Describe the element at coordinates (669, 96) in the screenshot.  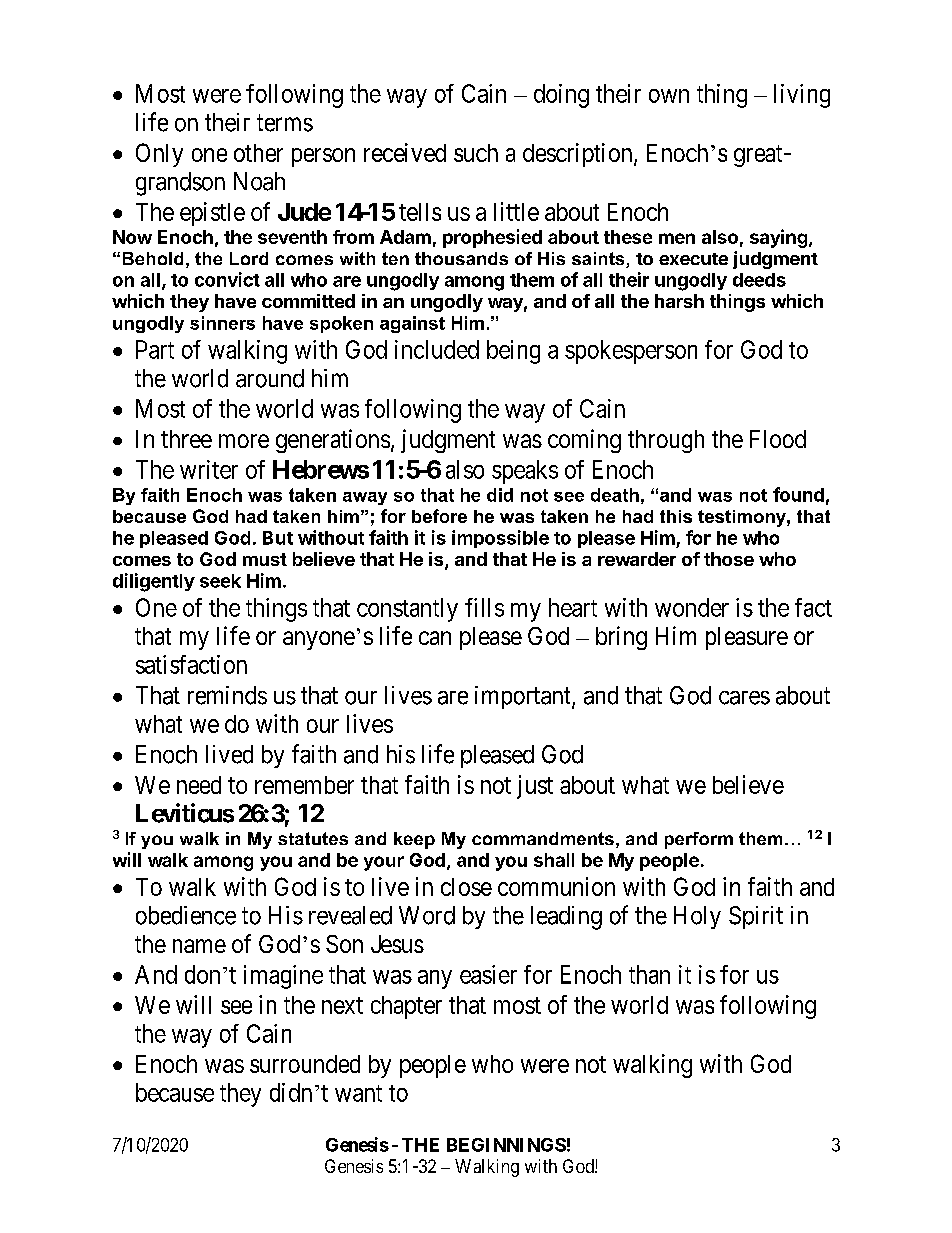
I see `own` at that location.
